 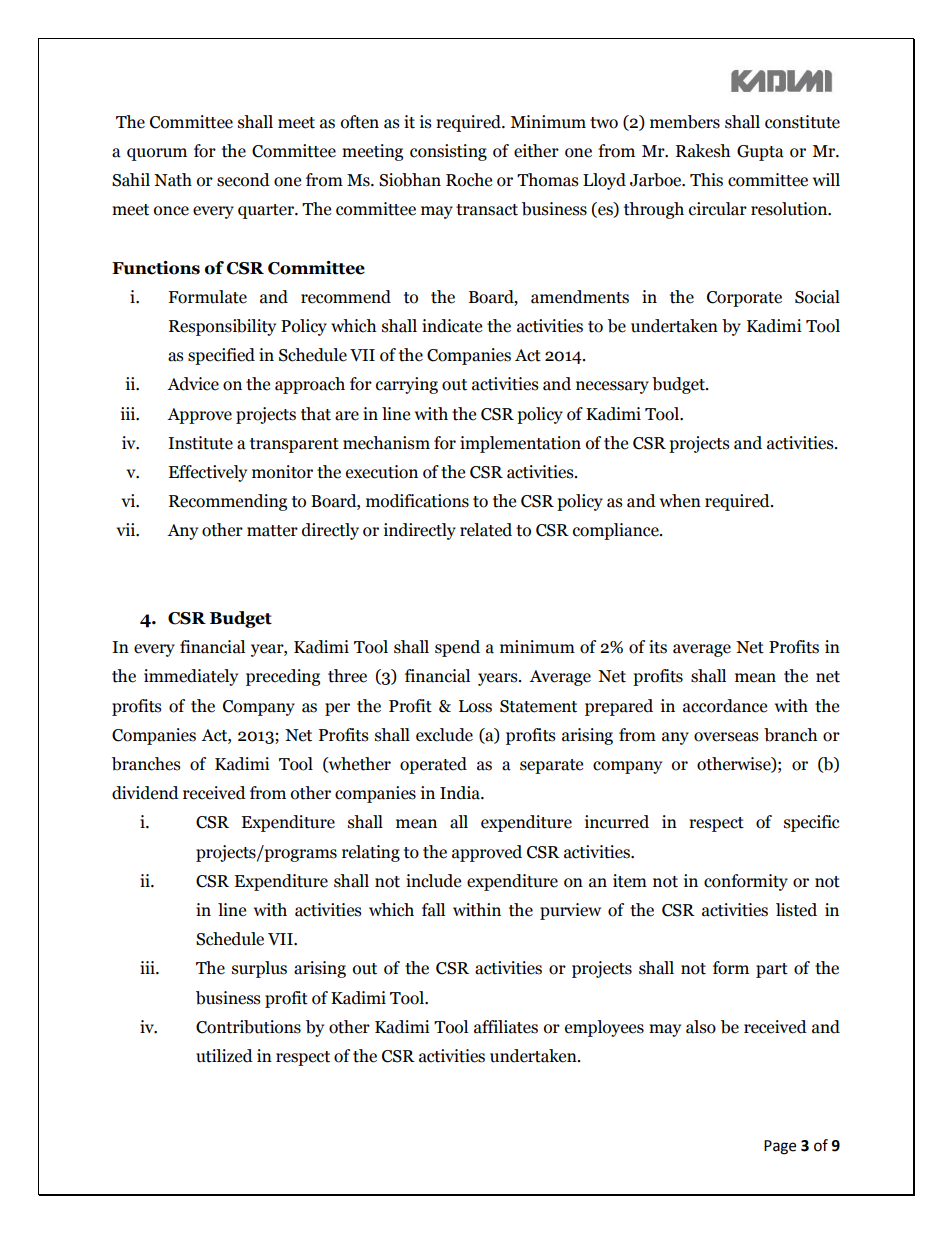 I want to click on utilized, so click(x=224, y=1056).
